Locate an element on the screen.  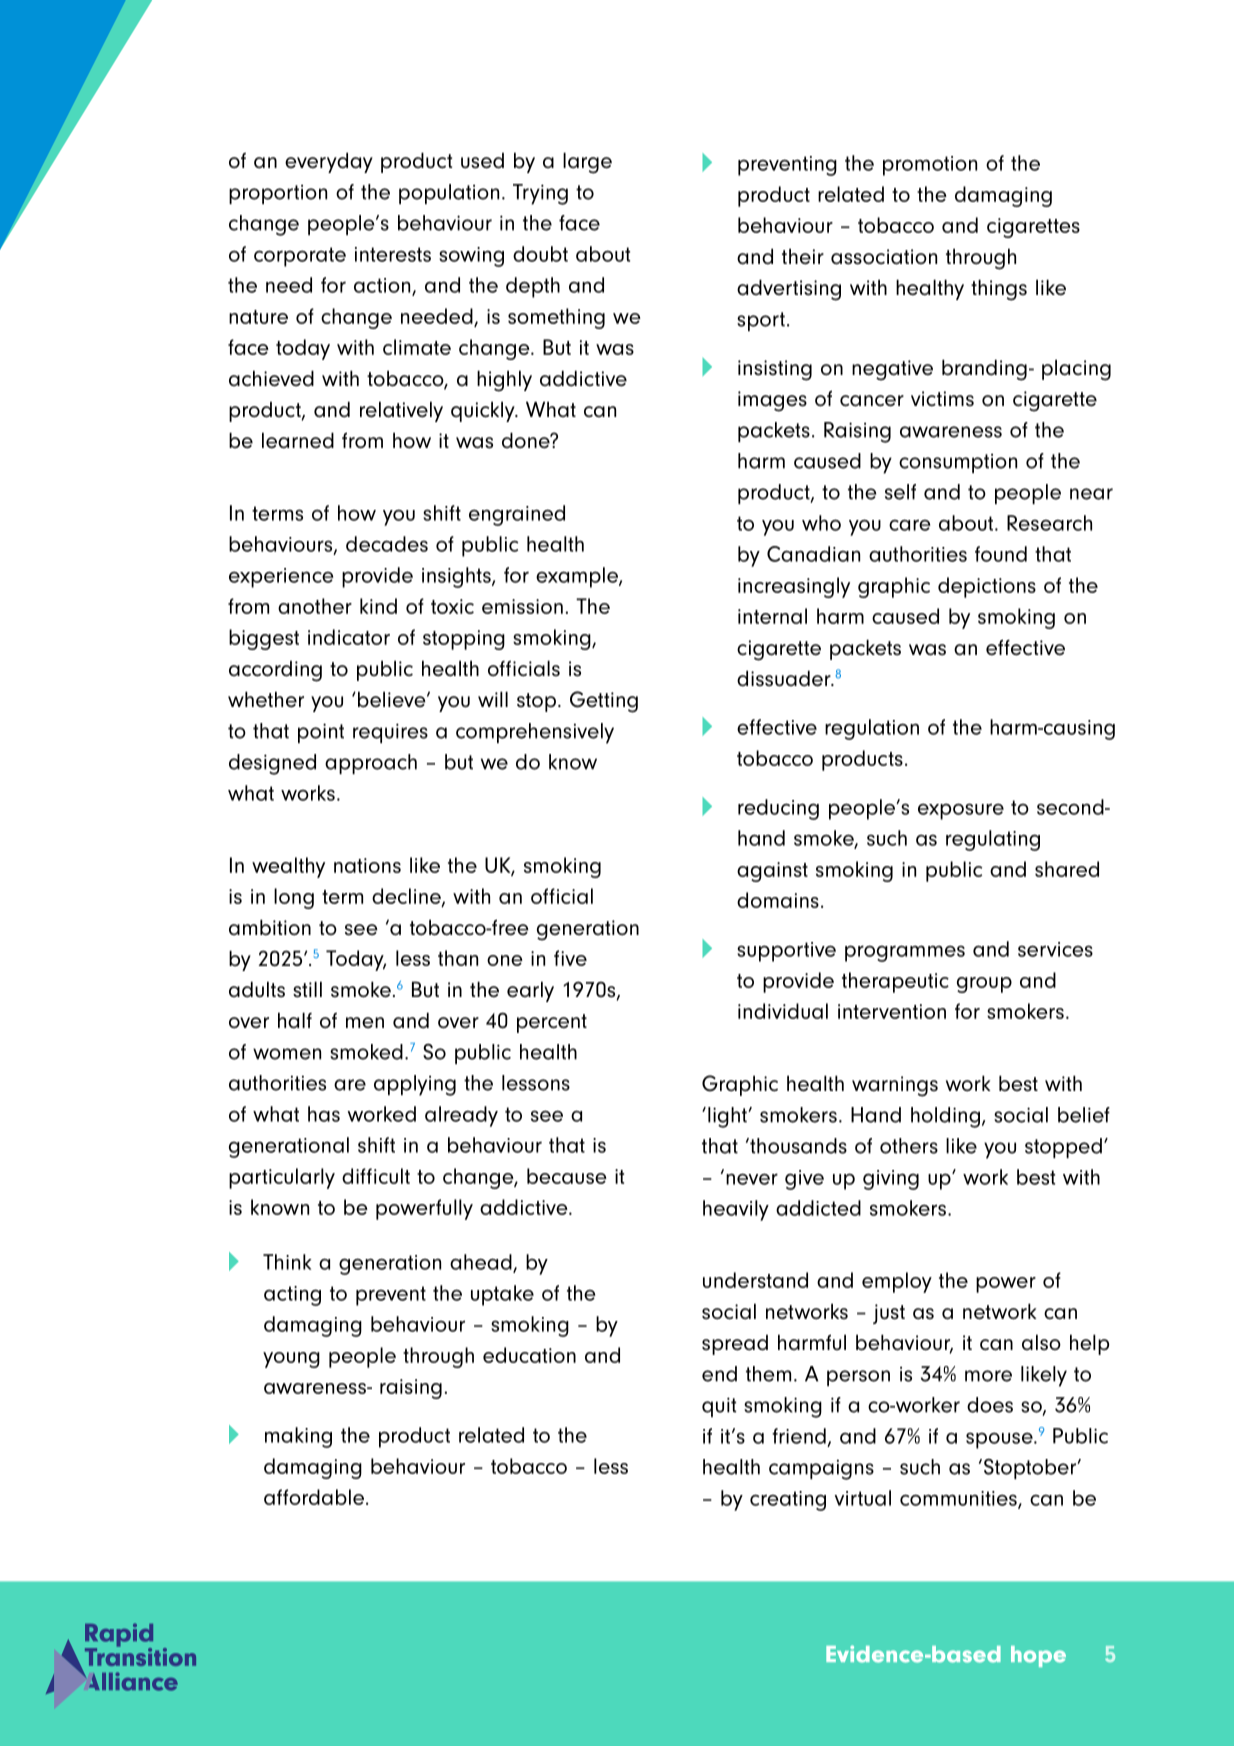
affordable is located at coordinates (314, 1497).
